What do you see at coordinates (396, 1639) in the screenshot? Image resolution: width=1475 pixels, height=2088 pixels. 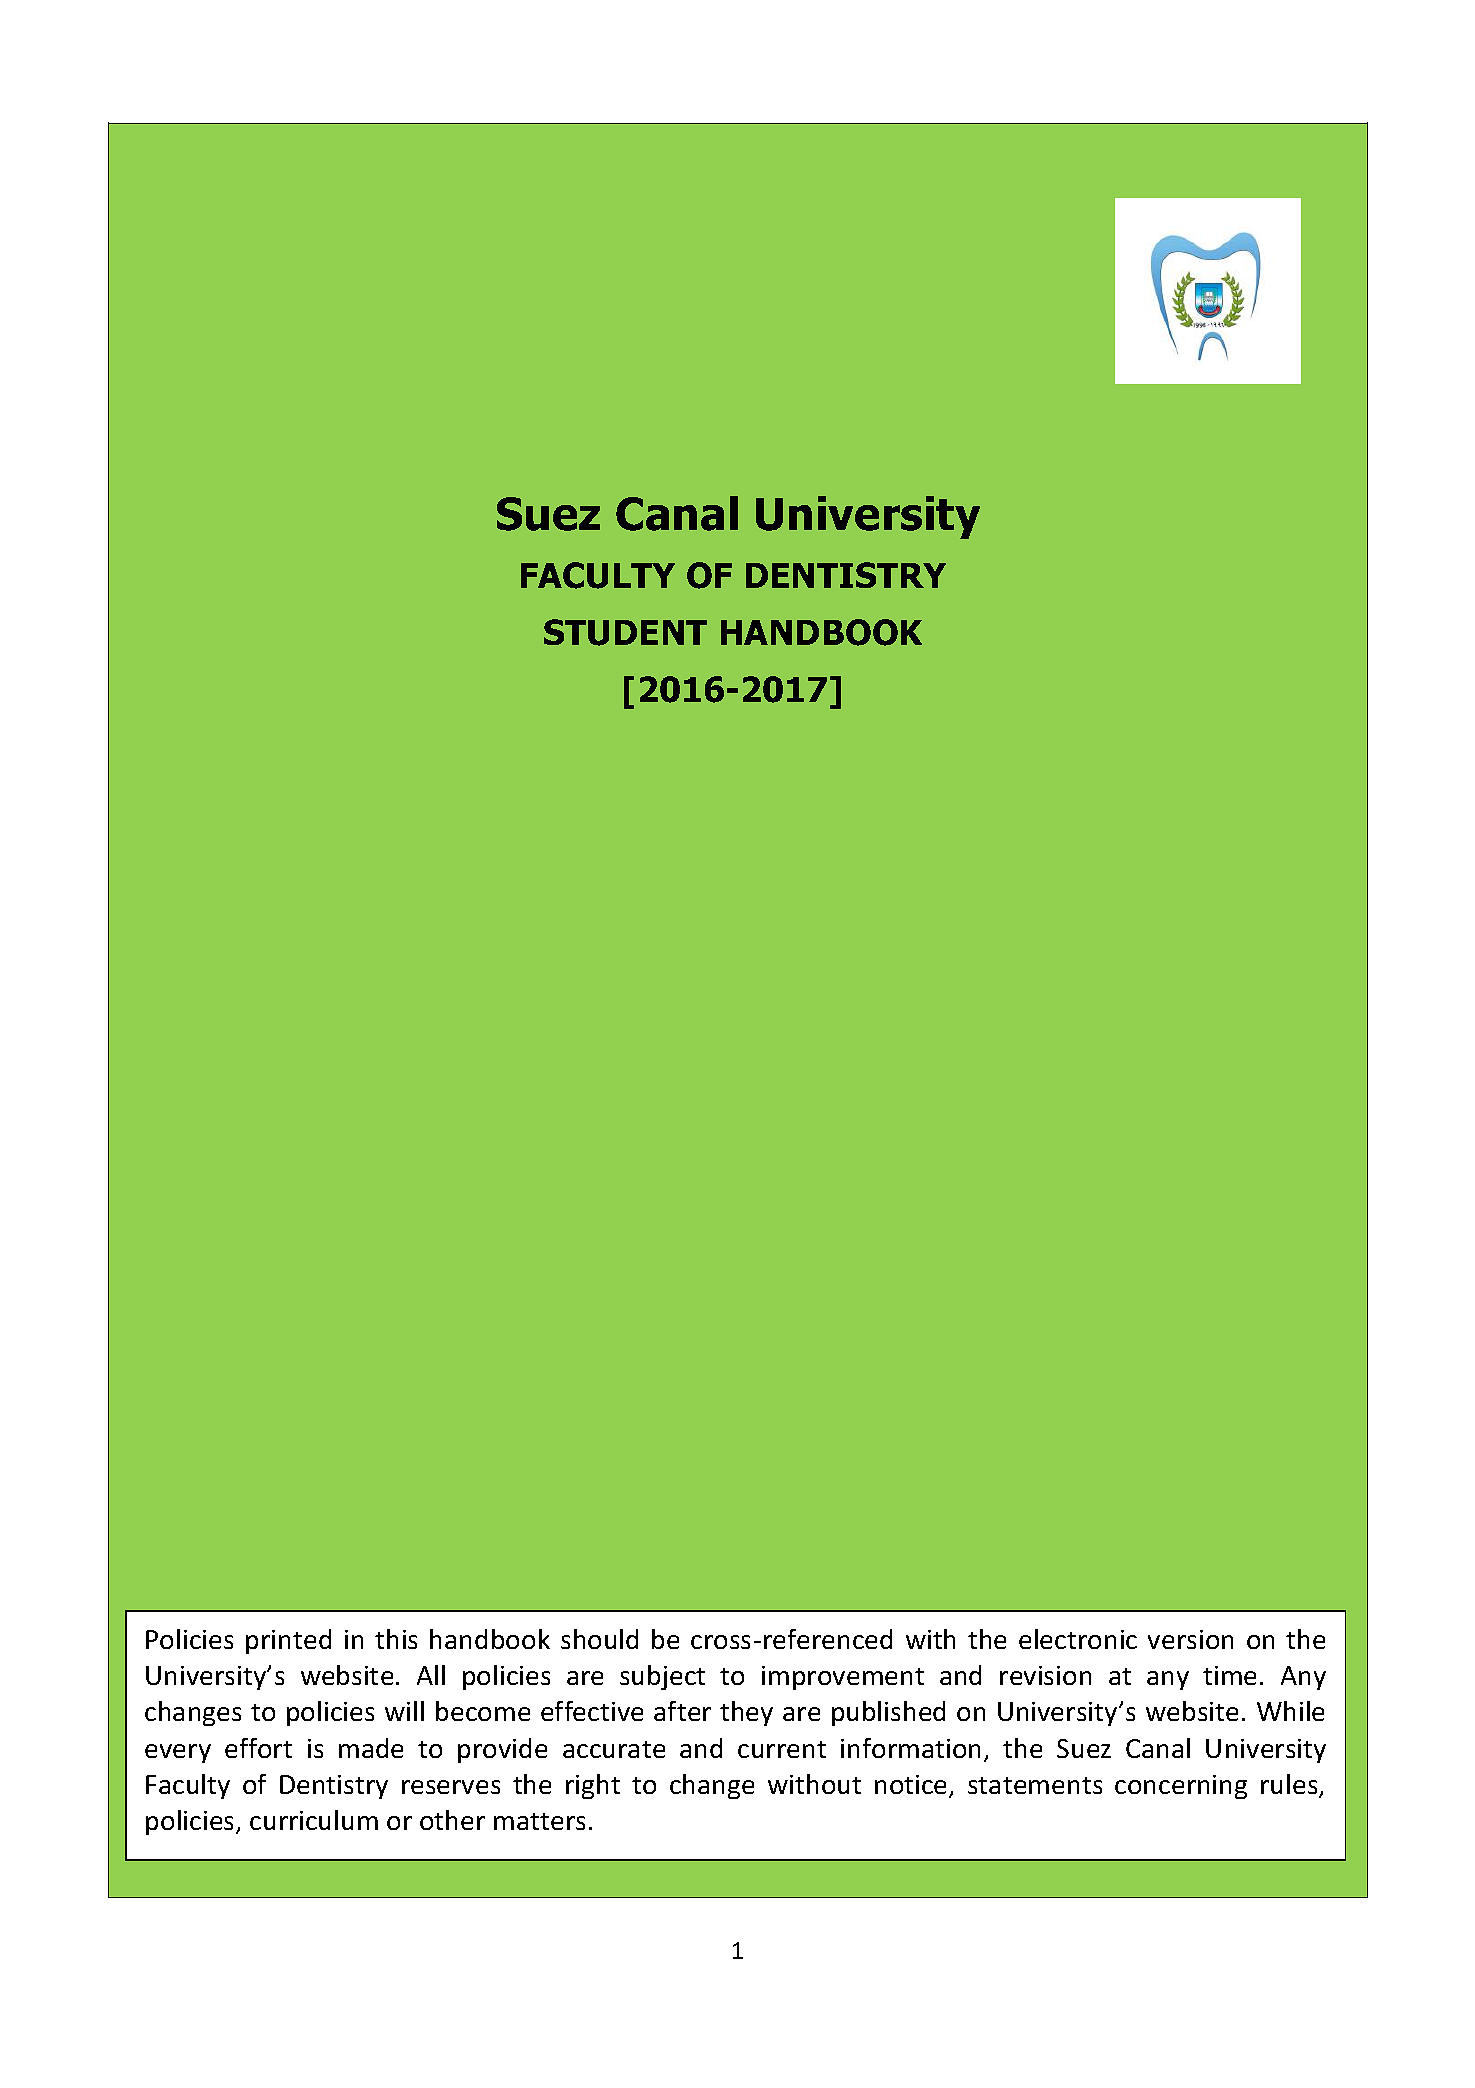 I see `this` at bounding box center [396, 1639].
